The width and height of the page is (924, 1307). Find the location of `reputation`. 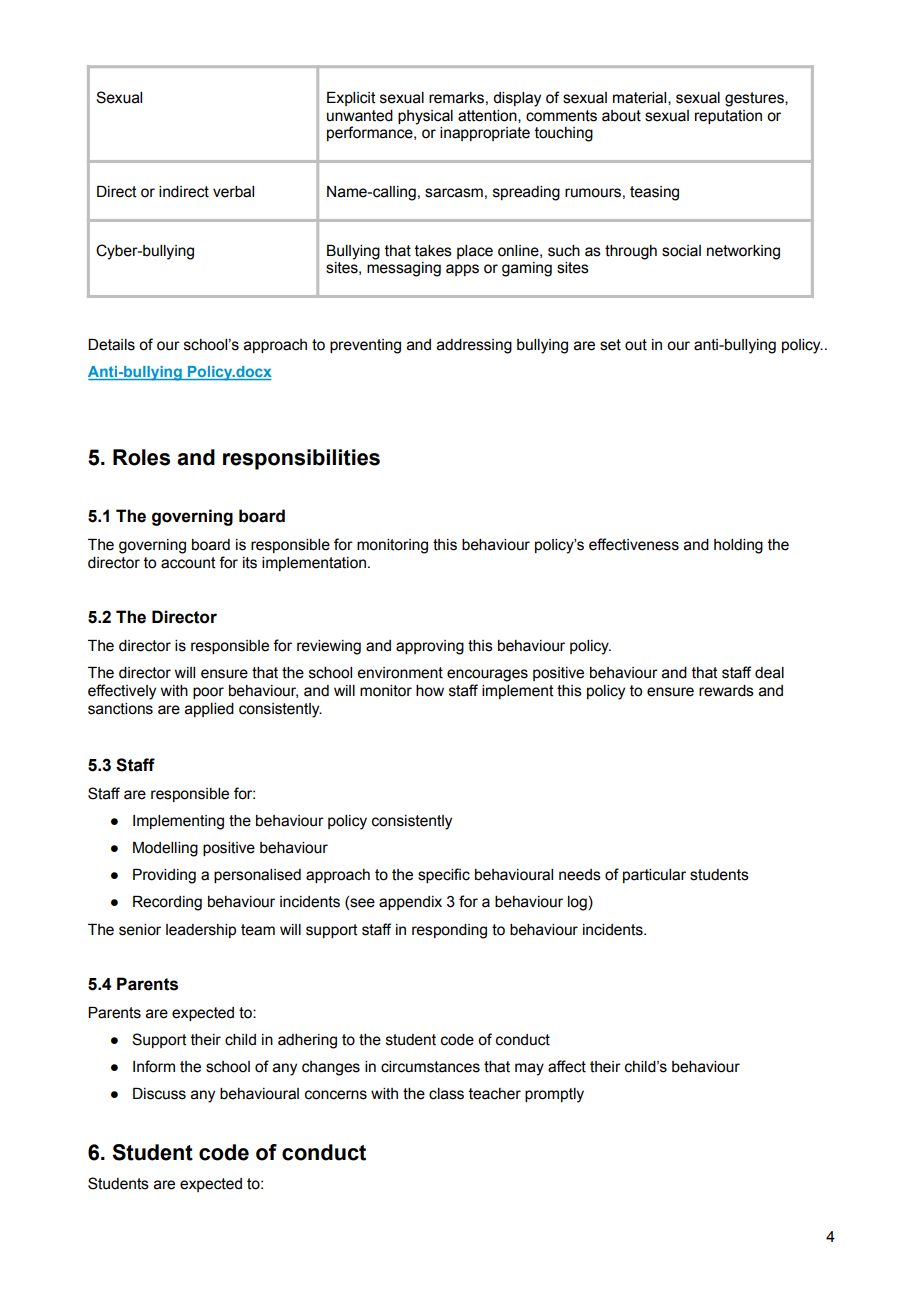

reputation is located at coordinates (728, 117).
